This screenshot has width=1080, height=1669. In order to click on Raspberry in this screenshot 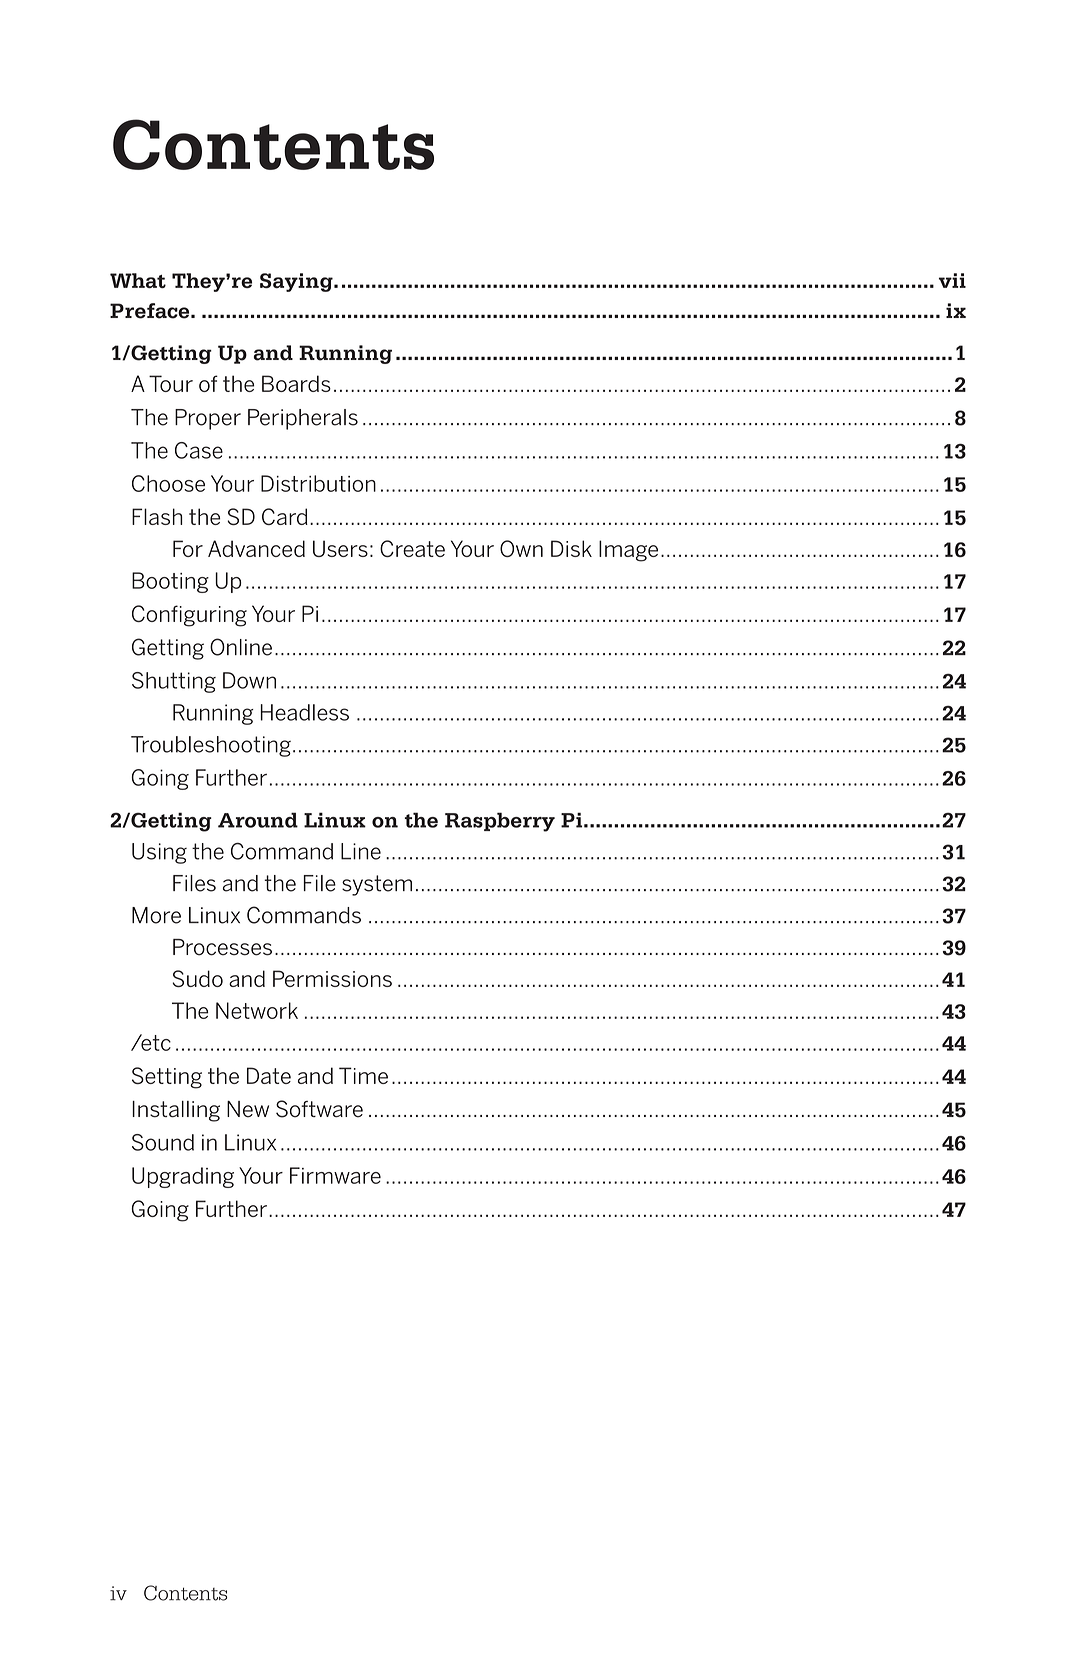, I will do `click(500, 822)`.
